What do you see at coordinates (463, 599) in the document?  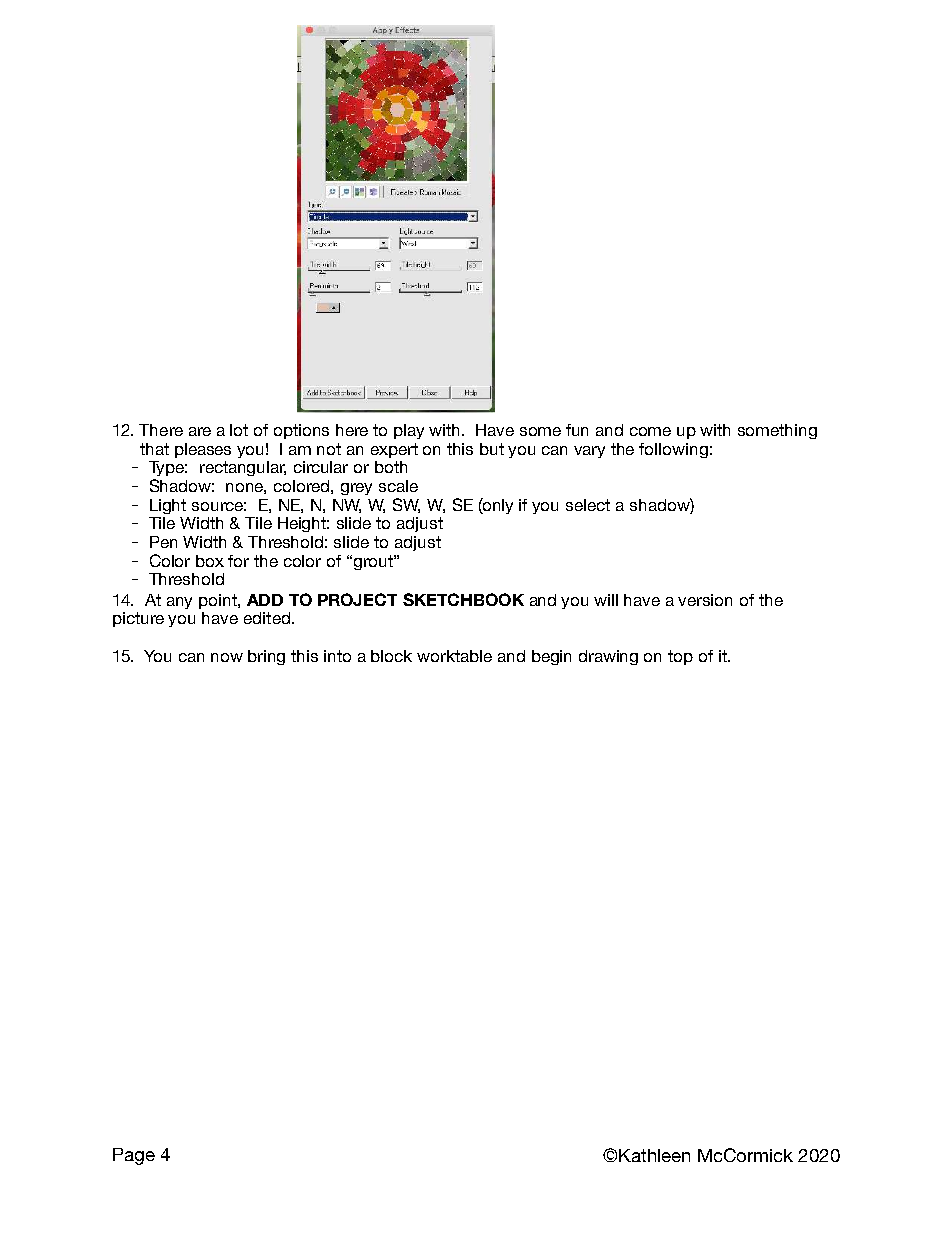 I see `SKETCHBOOK` at bounding box center [463, 599].
